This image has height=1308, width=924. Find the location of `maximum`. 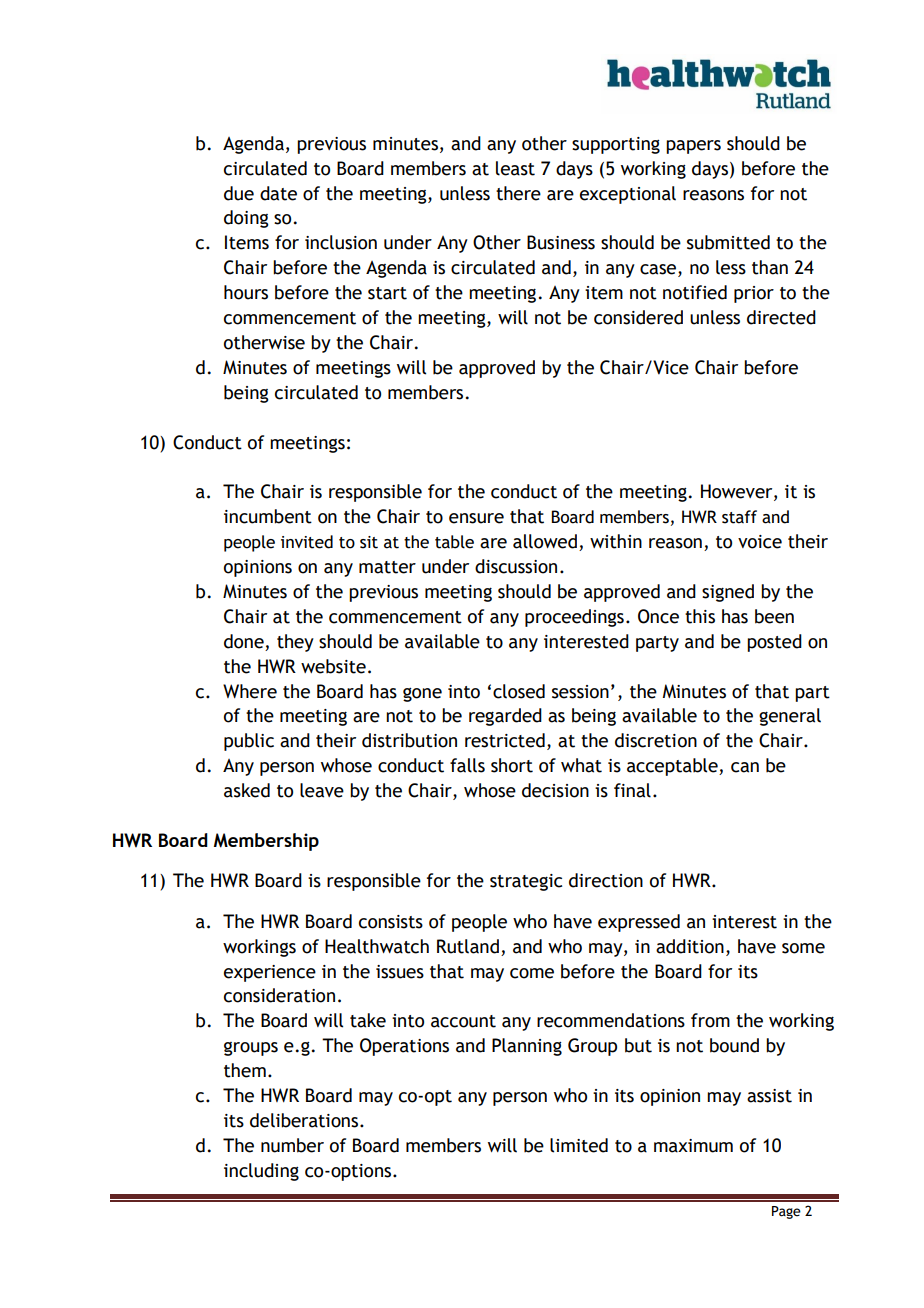

maximum is located at coordinates (693, 1146).
